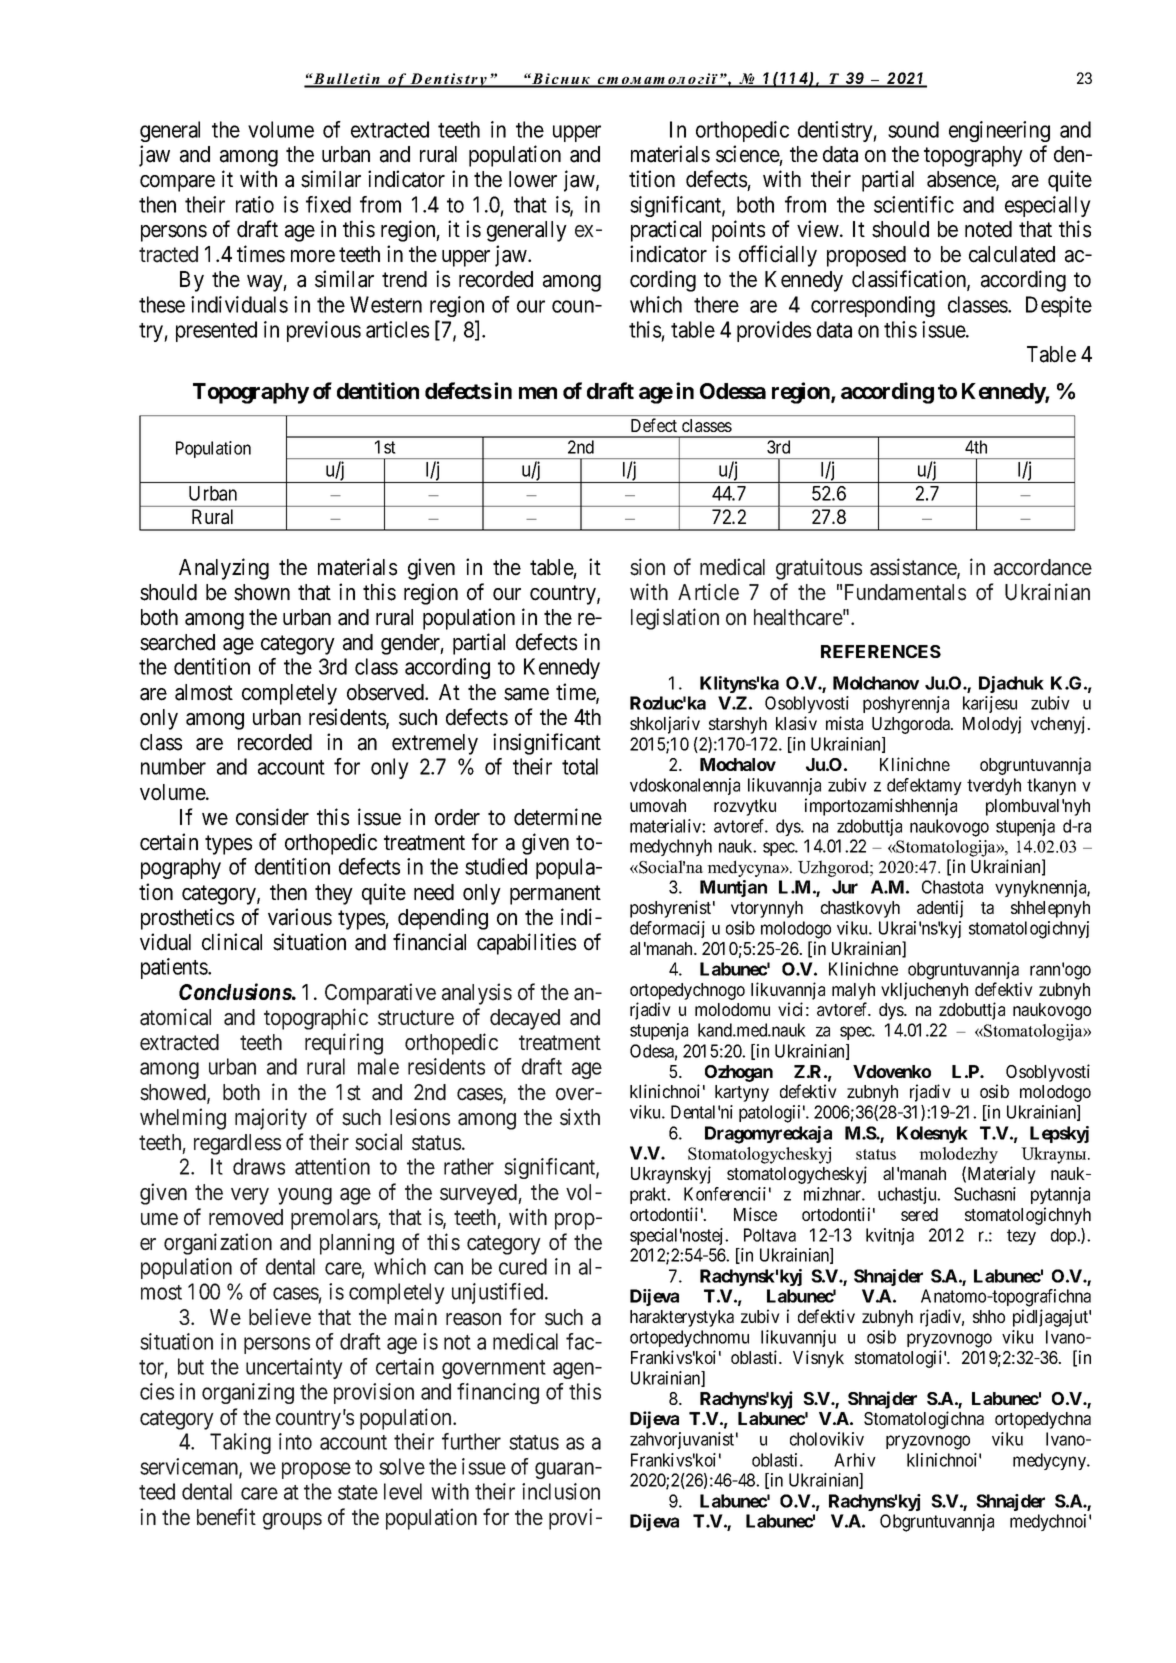  Describe the element at coordinates (914, 204) in the document. I see `scientific` at that location.
